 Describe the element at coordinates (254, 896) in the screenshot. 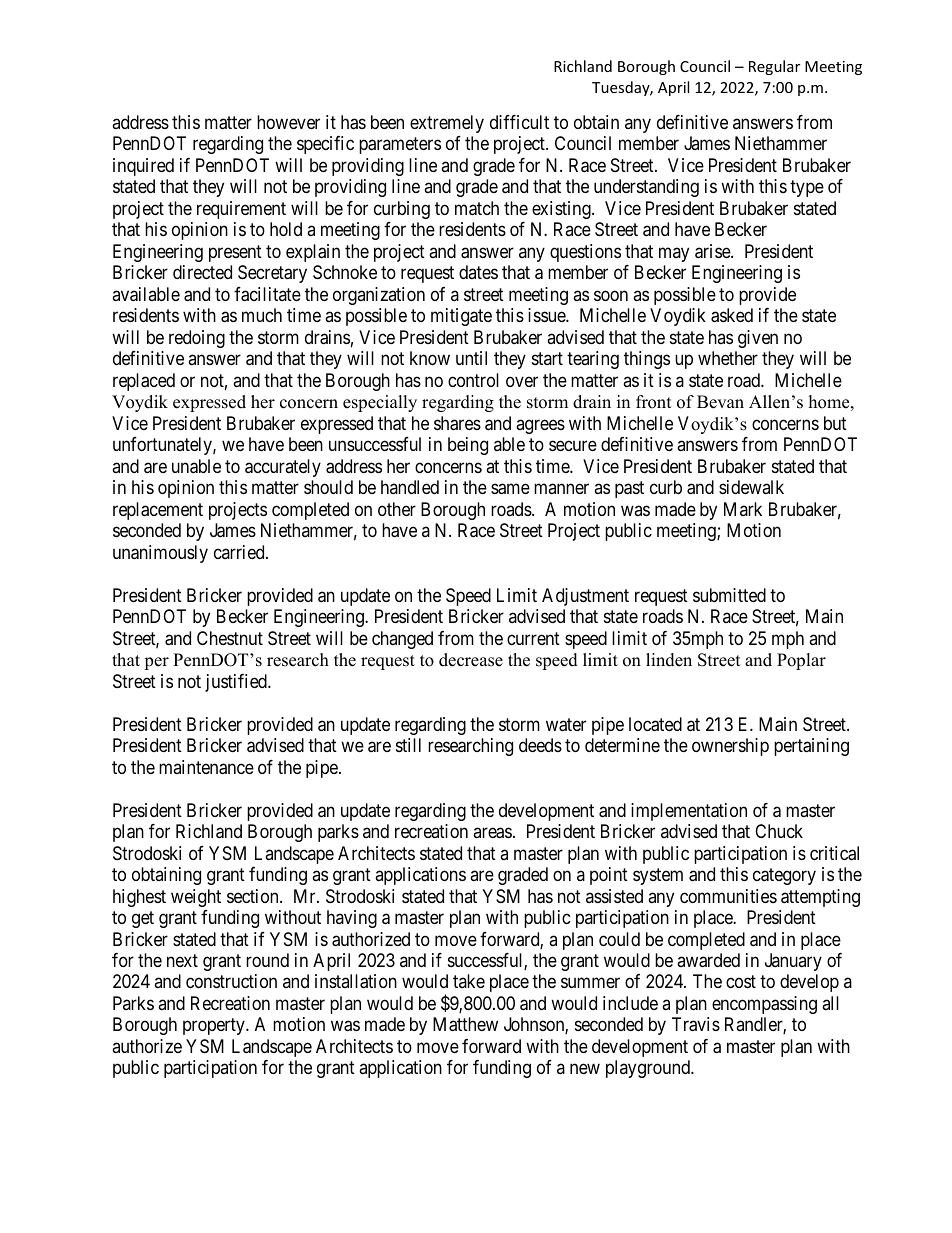

I see `section` at that location.
